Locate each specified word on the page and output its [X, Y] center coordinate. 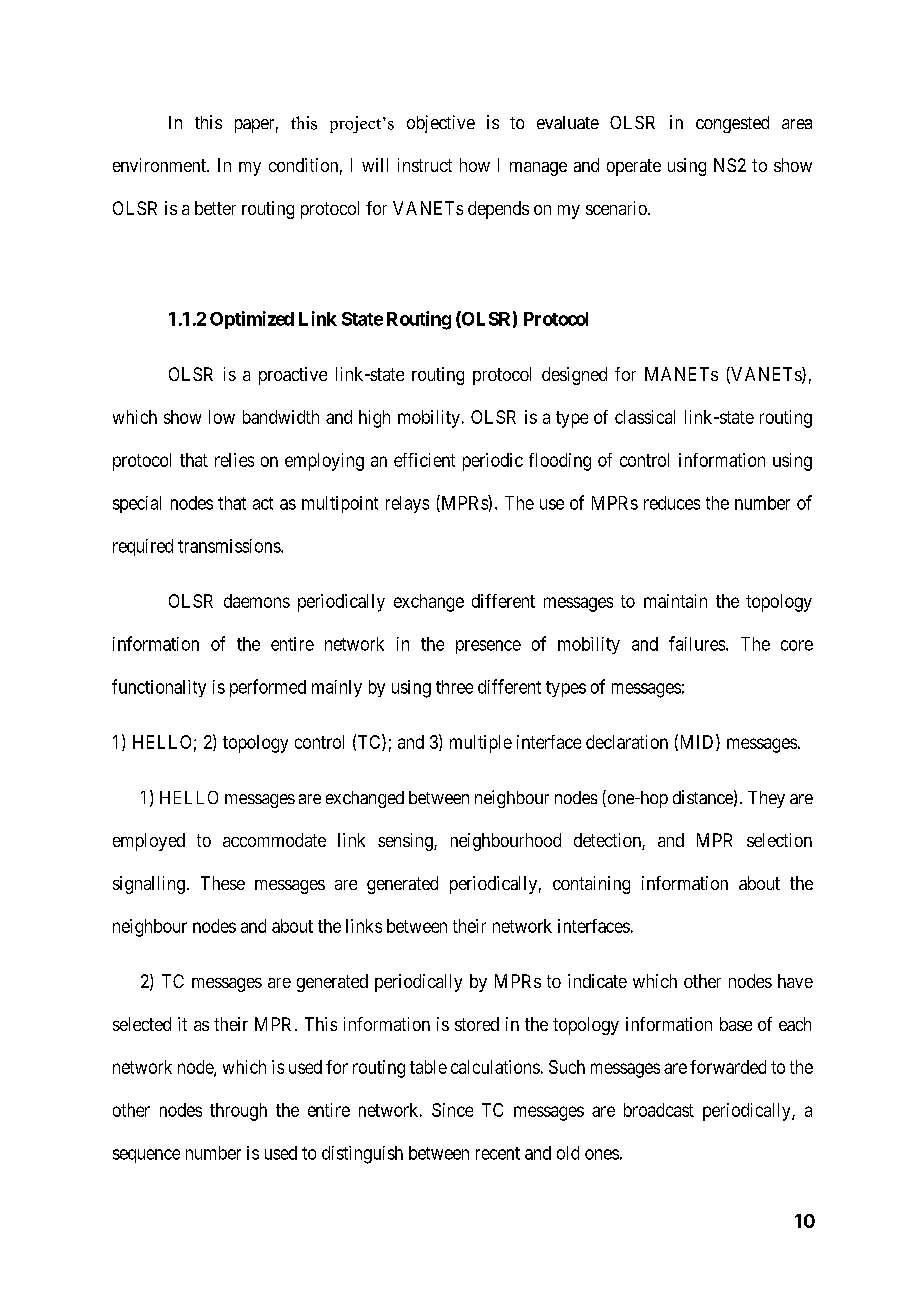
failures [697, 643]
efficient [424, 460]
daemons [257, 601]
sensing [406, 842]
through [238, 1112]
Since [452, 1110]
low [222, 417]
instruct [425, 165]
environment [160, 165]
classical [645, 417]
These [223, 883]
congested [732, 124]
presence [488, 647]
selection [779, 840]
